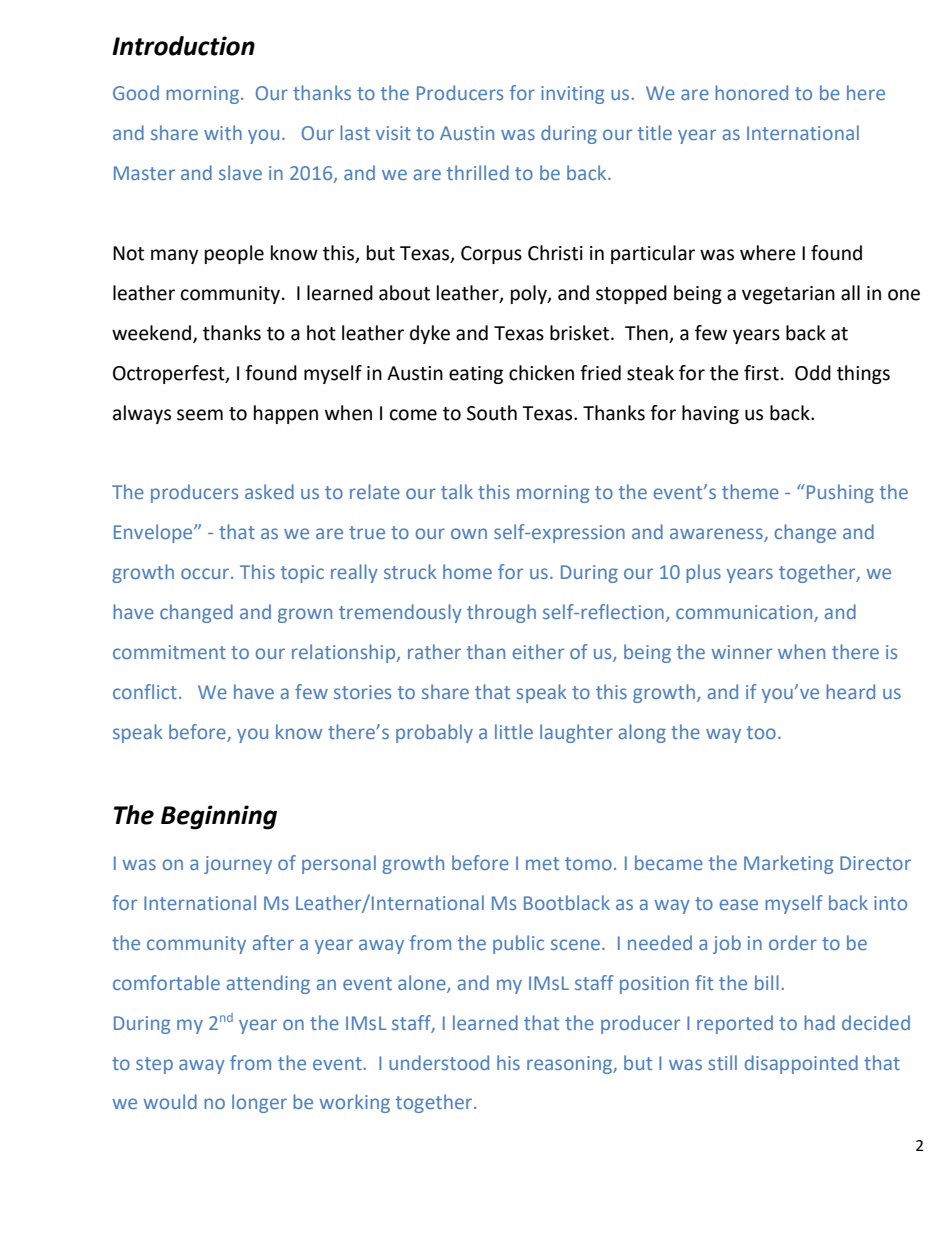  What do you see at coordinates (572, 95) in the screenshot?
I see `inviting` at bounding box center [572, 95].
